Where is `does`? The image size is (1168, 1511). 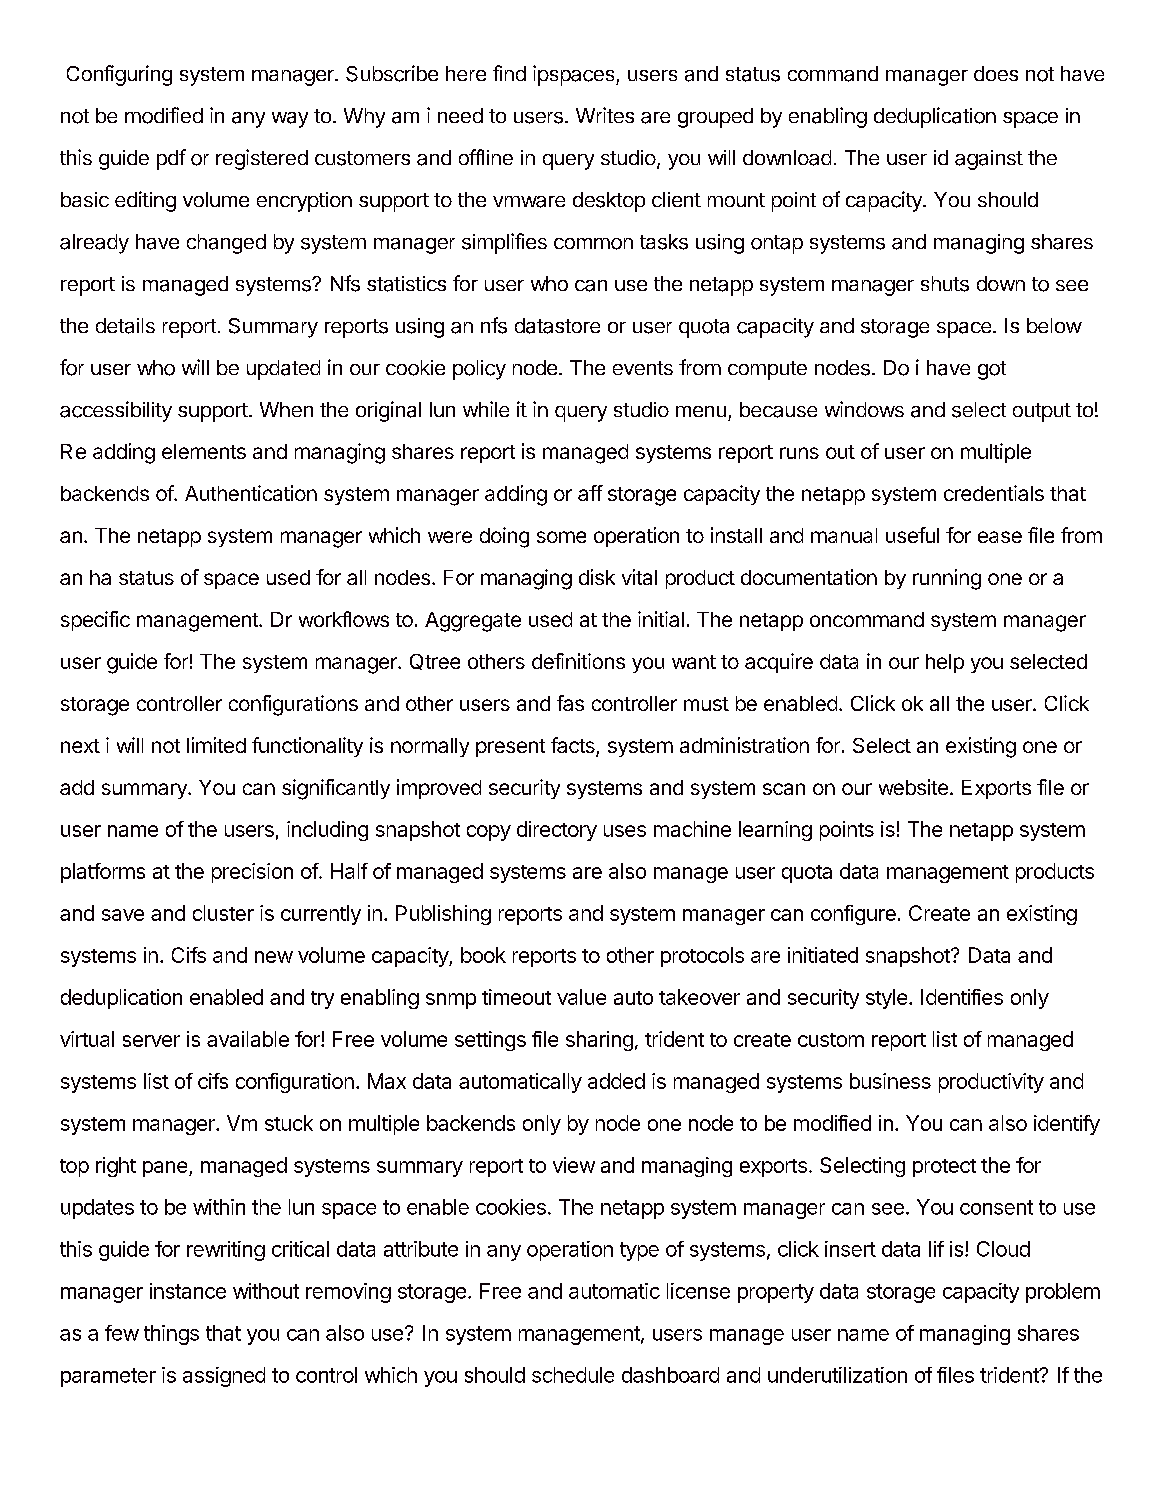
does is located at coordinates (996, 73).
